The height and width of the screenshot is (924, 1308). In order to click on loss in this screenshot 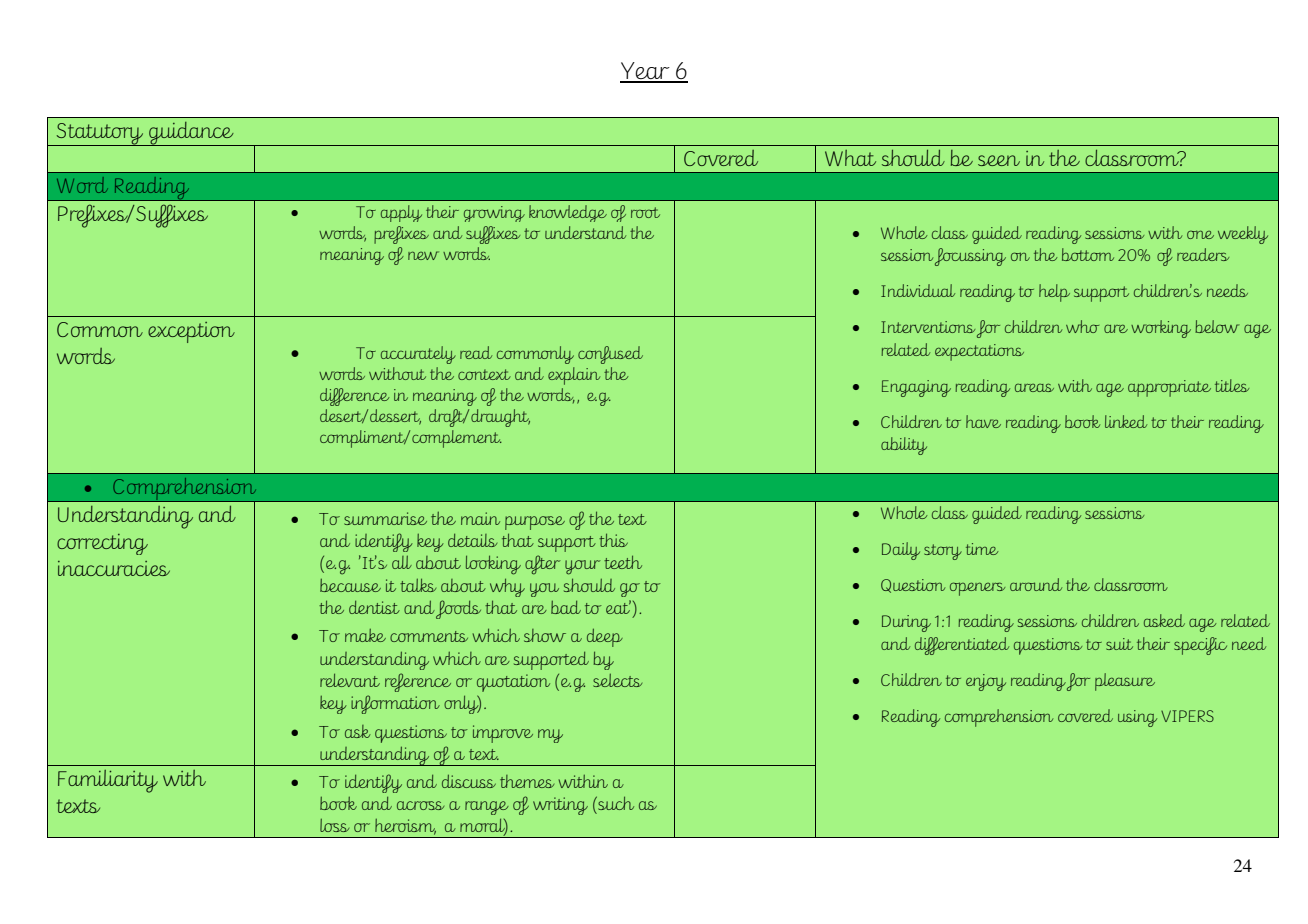, I will do `click(334, 825)`.
